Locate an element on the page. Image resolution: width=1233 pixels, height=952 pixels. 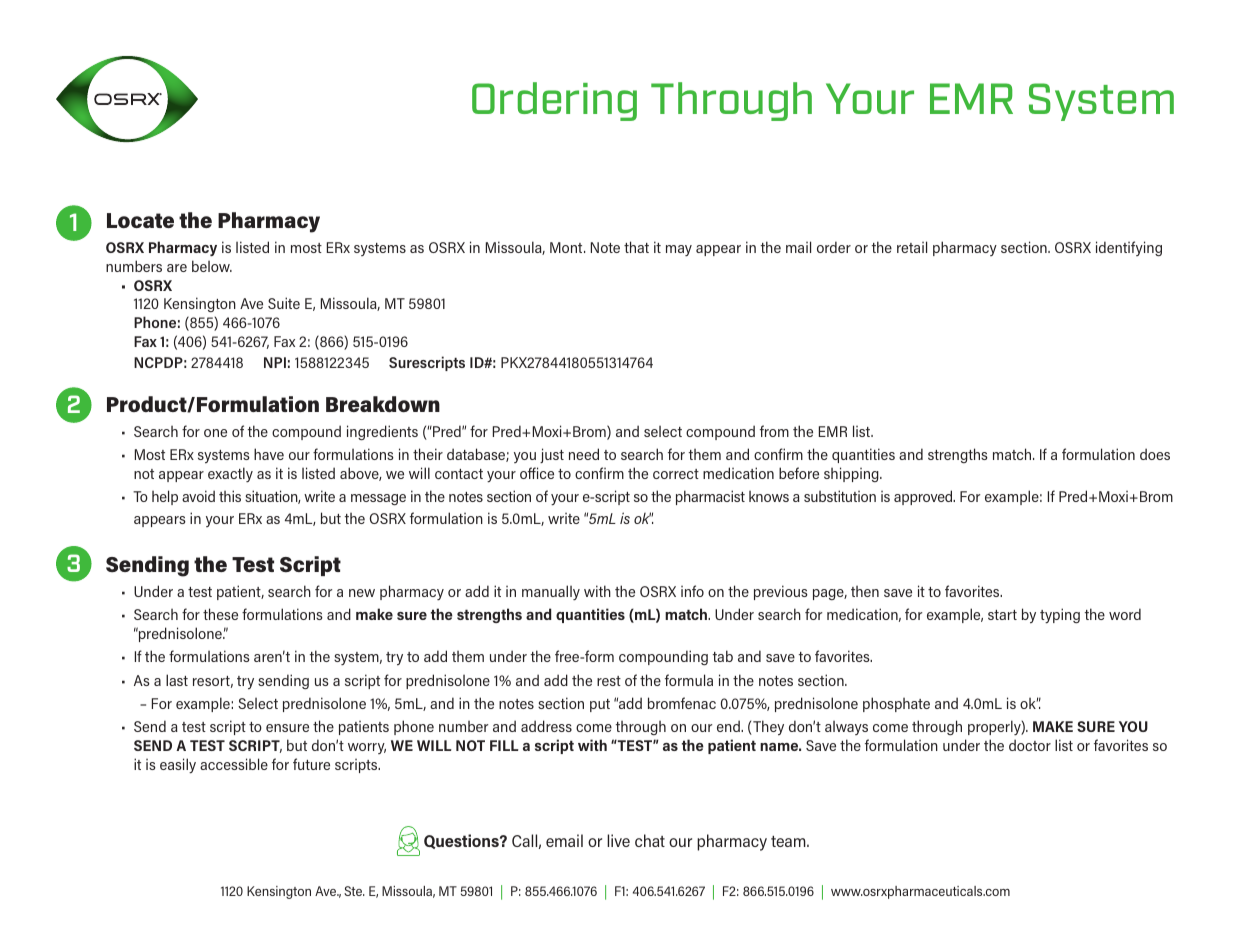
approved is located at coordinates (924, 497).
